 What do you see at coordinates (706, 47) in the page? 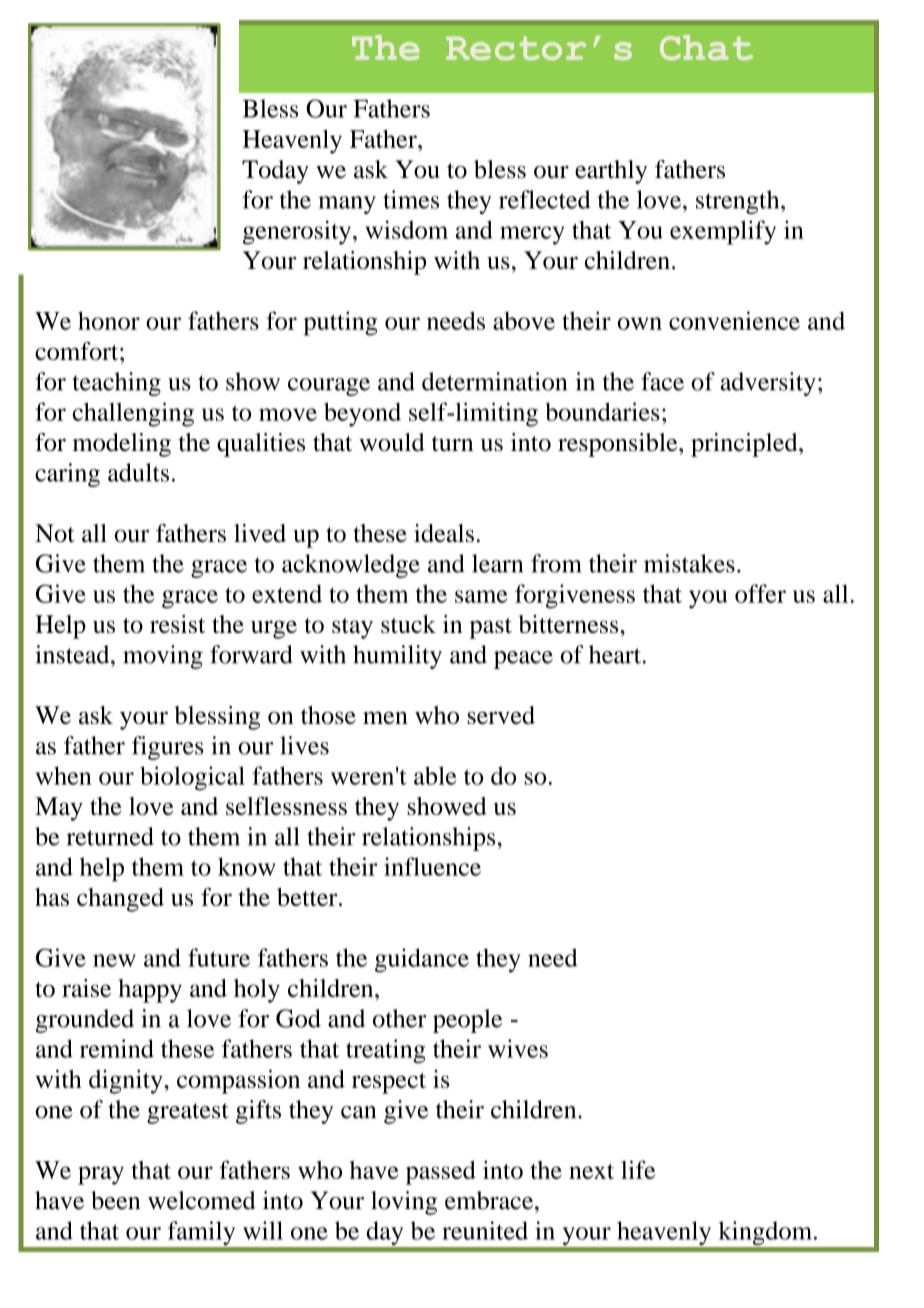
I see `Chat` at bounding box center [706, 47].
